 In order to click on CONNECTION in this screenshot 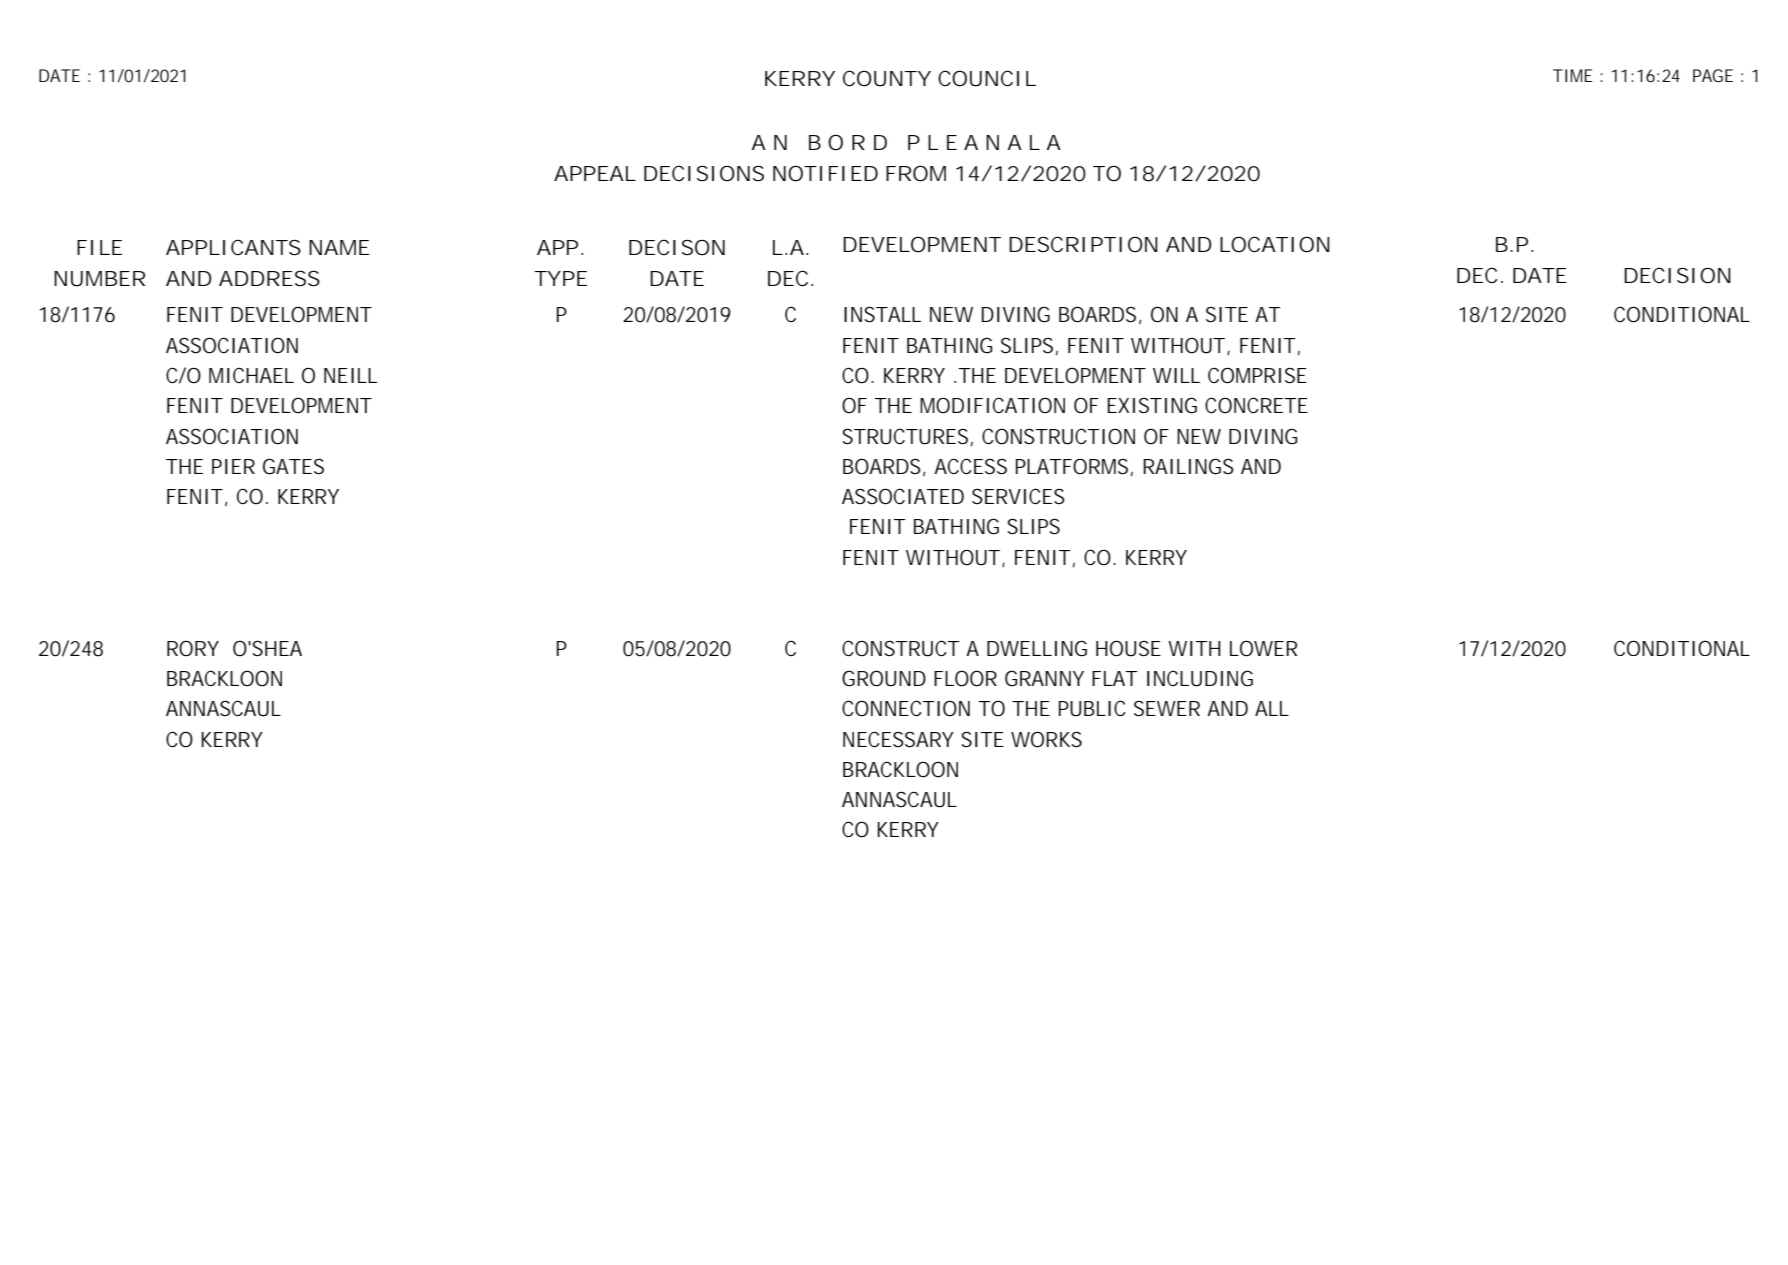, I will do `click(906, 708)`.
